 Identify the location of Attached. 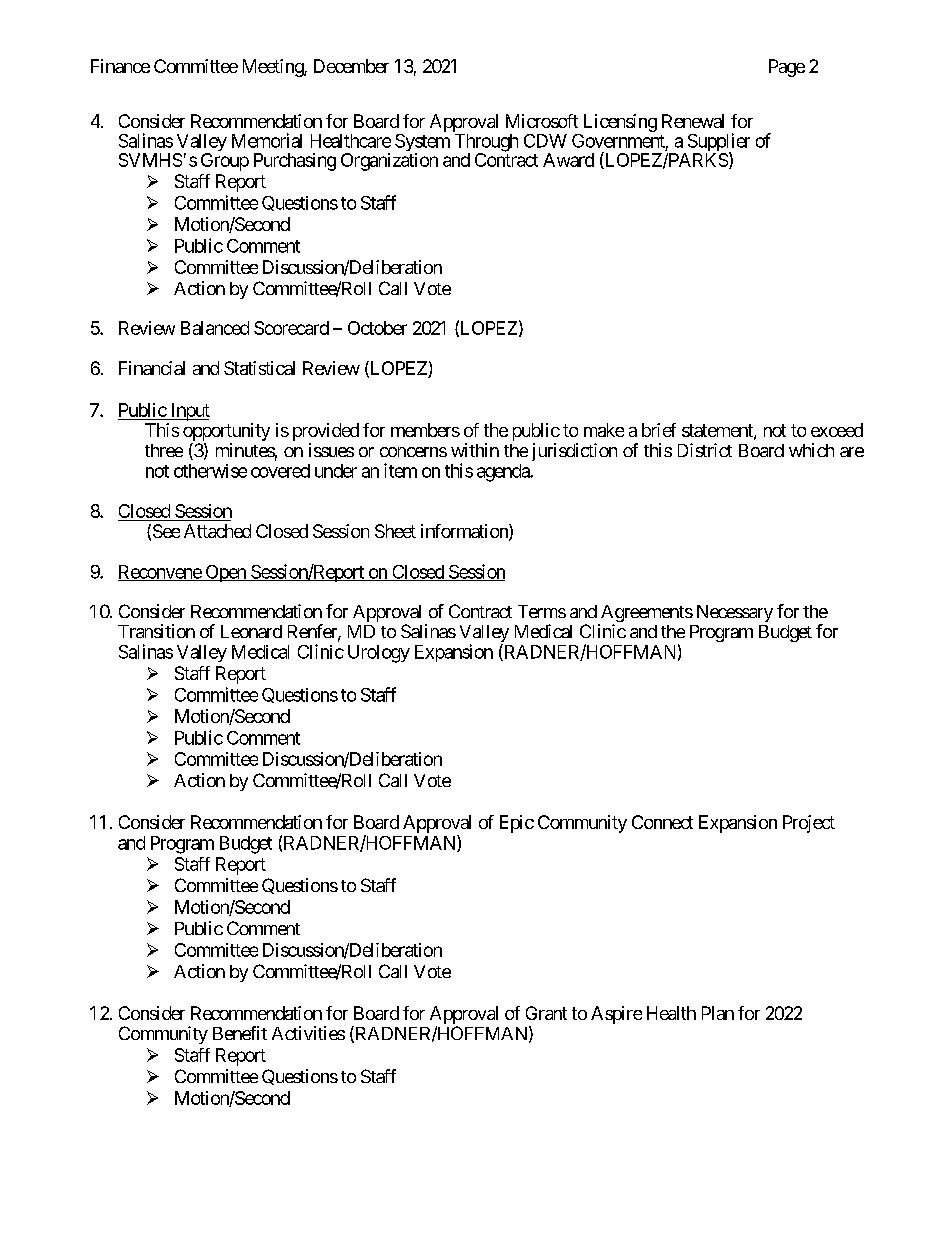
(217, 531).
